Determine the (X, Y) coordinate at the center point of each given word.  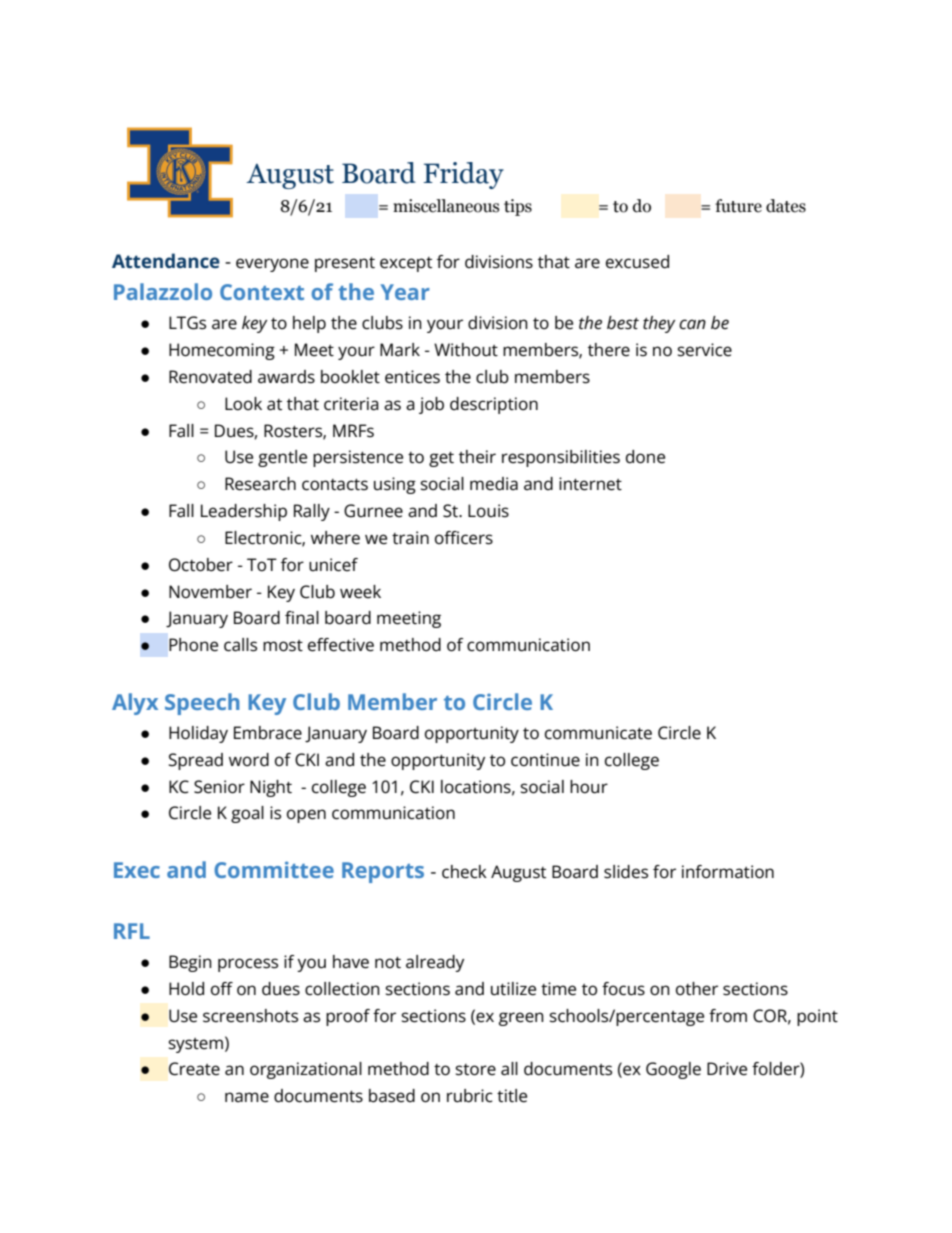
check (464, 872)
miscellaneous (446, 206)
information (728, 872)
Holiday (198, 734)
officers (464, 538)
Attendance (166, 260)
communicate (598, 733)
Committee (274, 869)
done (645, 457)
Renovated (210, 377)
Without (466, 350)
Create (194, 1069)
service (704, 350)
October (201, 565)
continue (545, 760)
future (738, 206)
